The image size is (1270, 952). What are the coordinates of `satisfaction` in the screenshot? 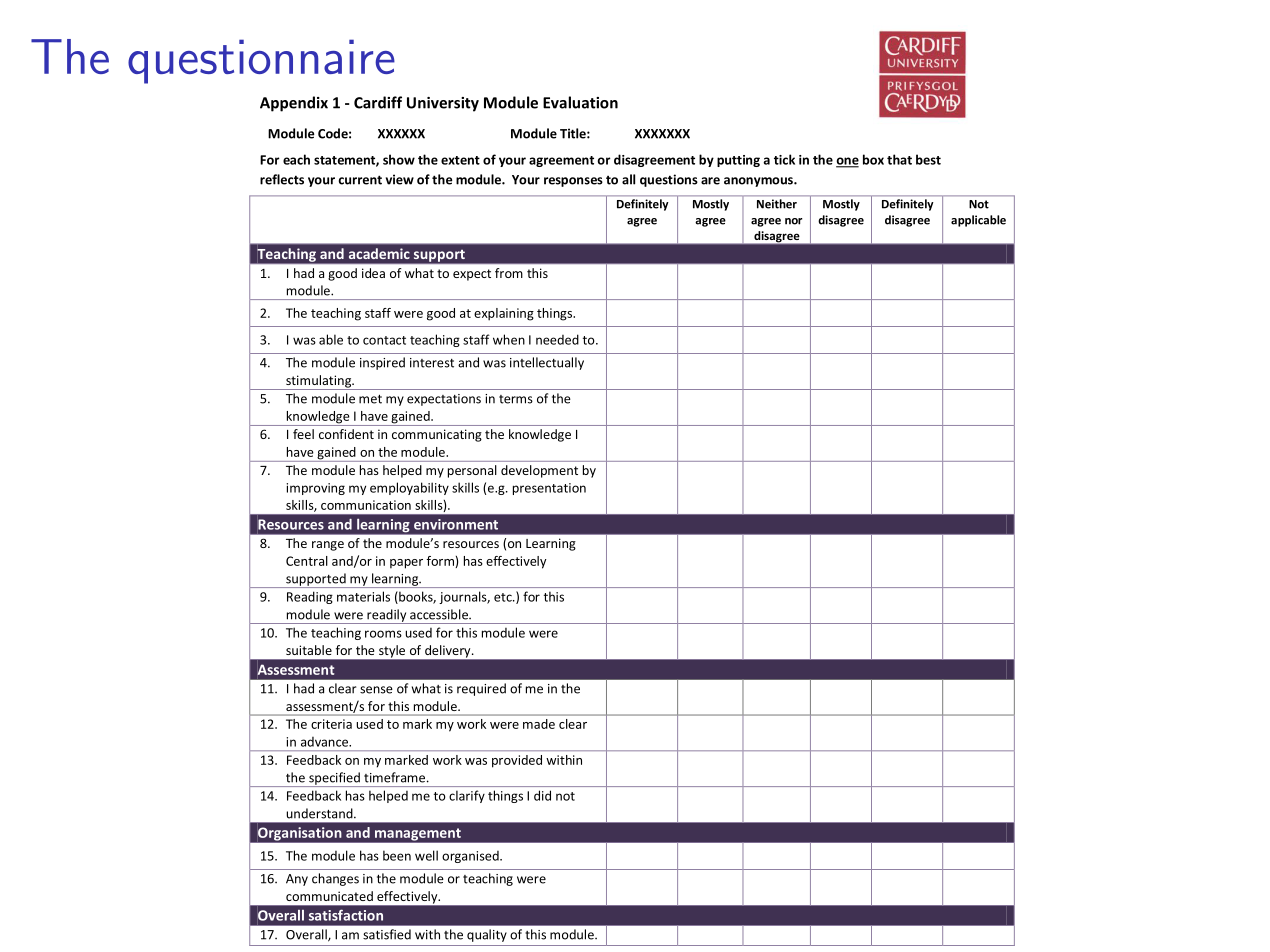 It's located at (346, 915).
